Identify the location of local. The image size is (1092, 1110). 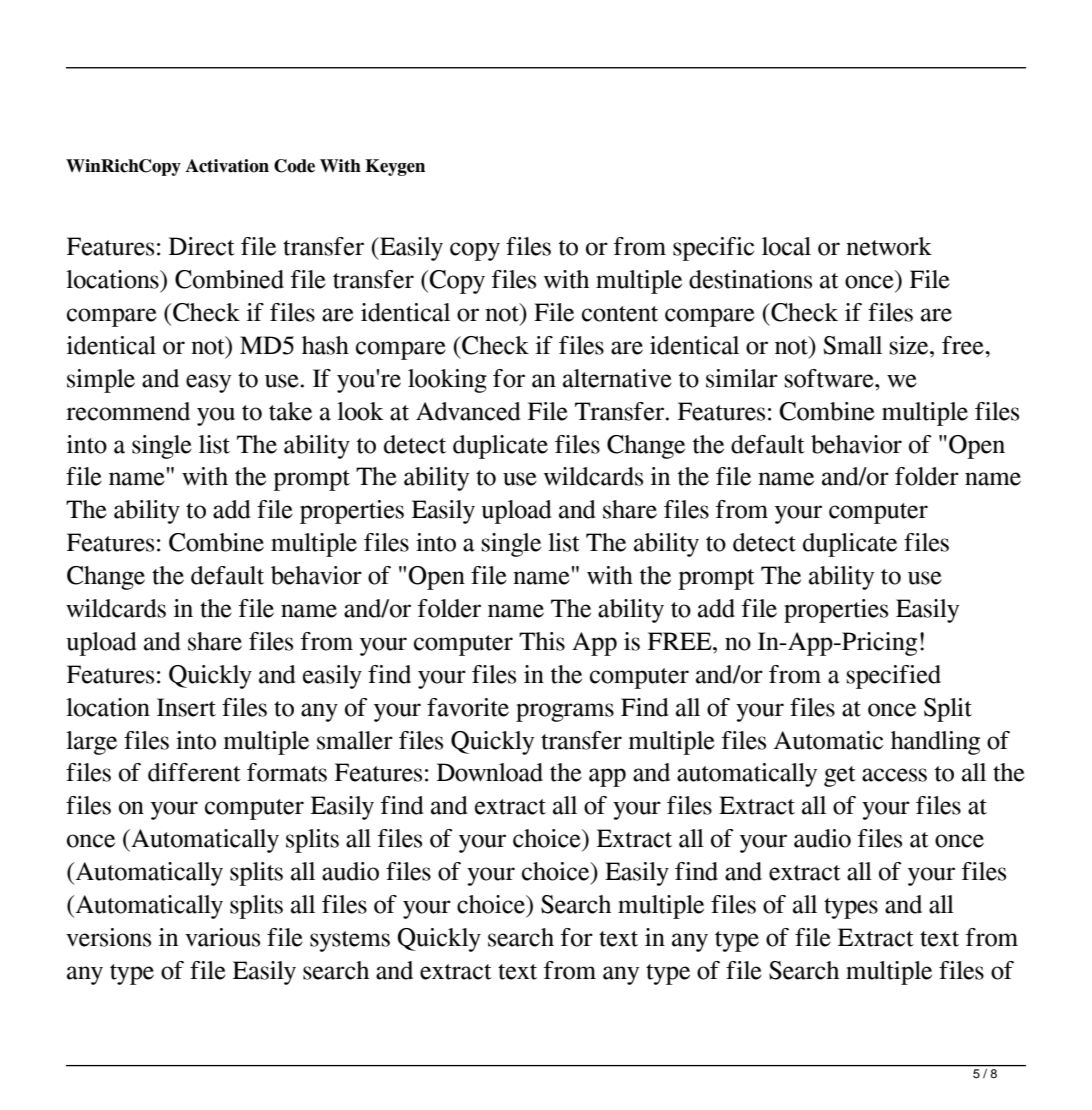
(786, 246).
